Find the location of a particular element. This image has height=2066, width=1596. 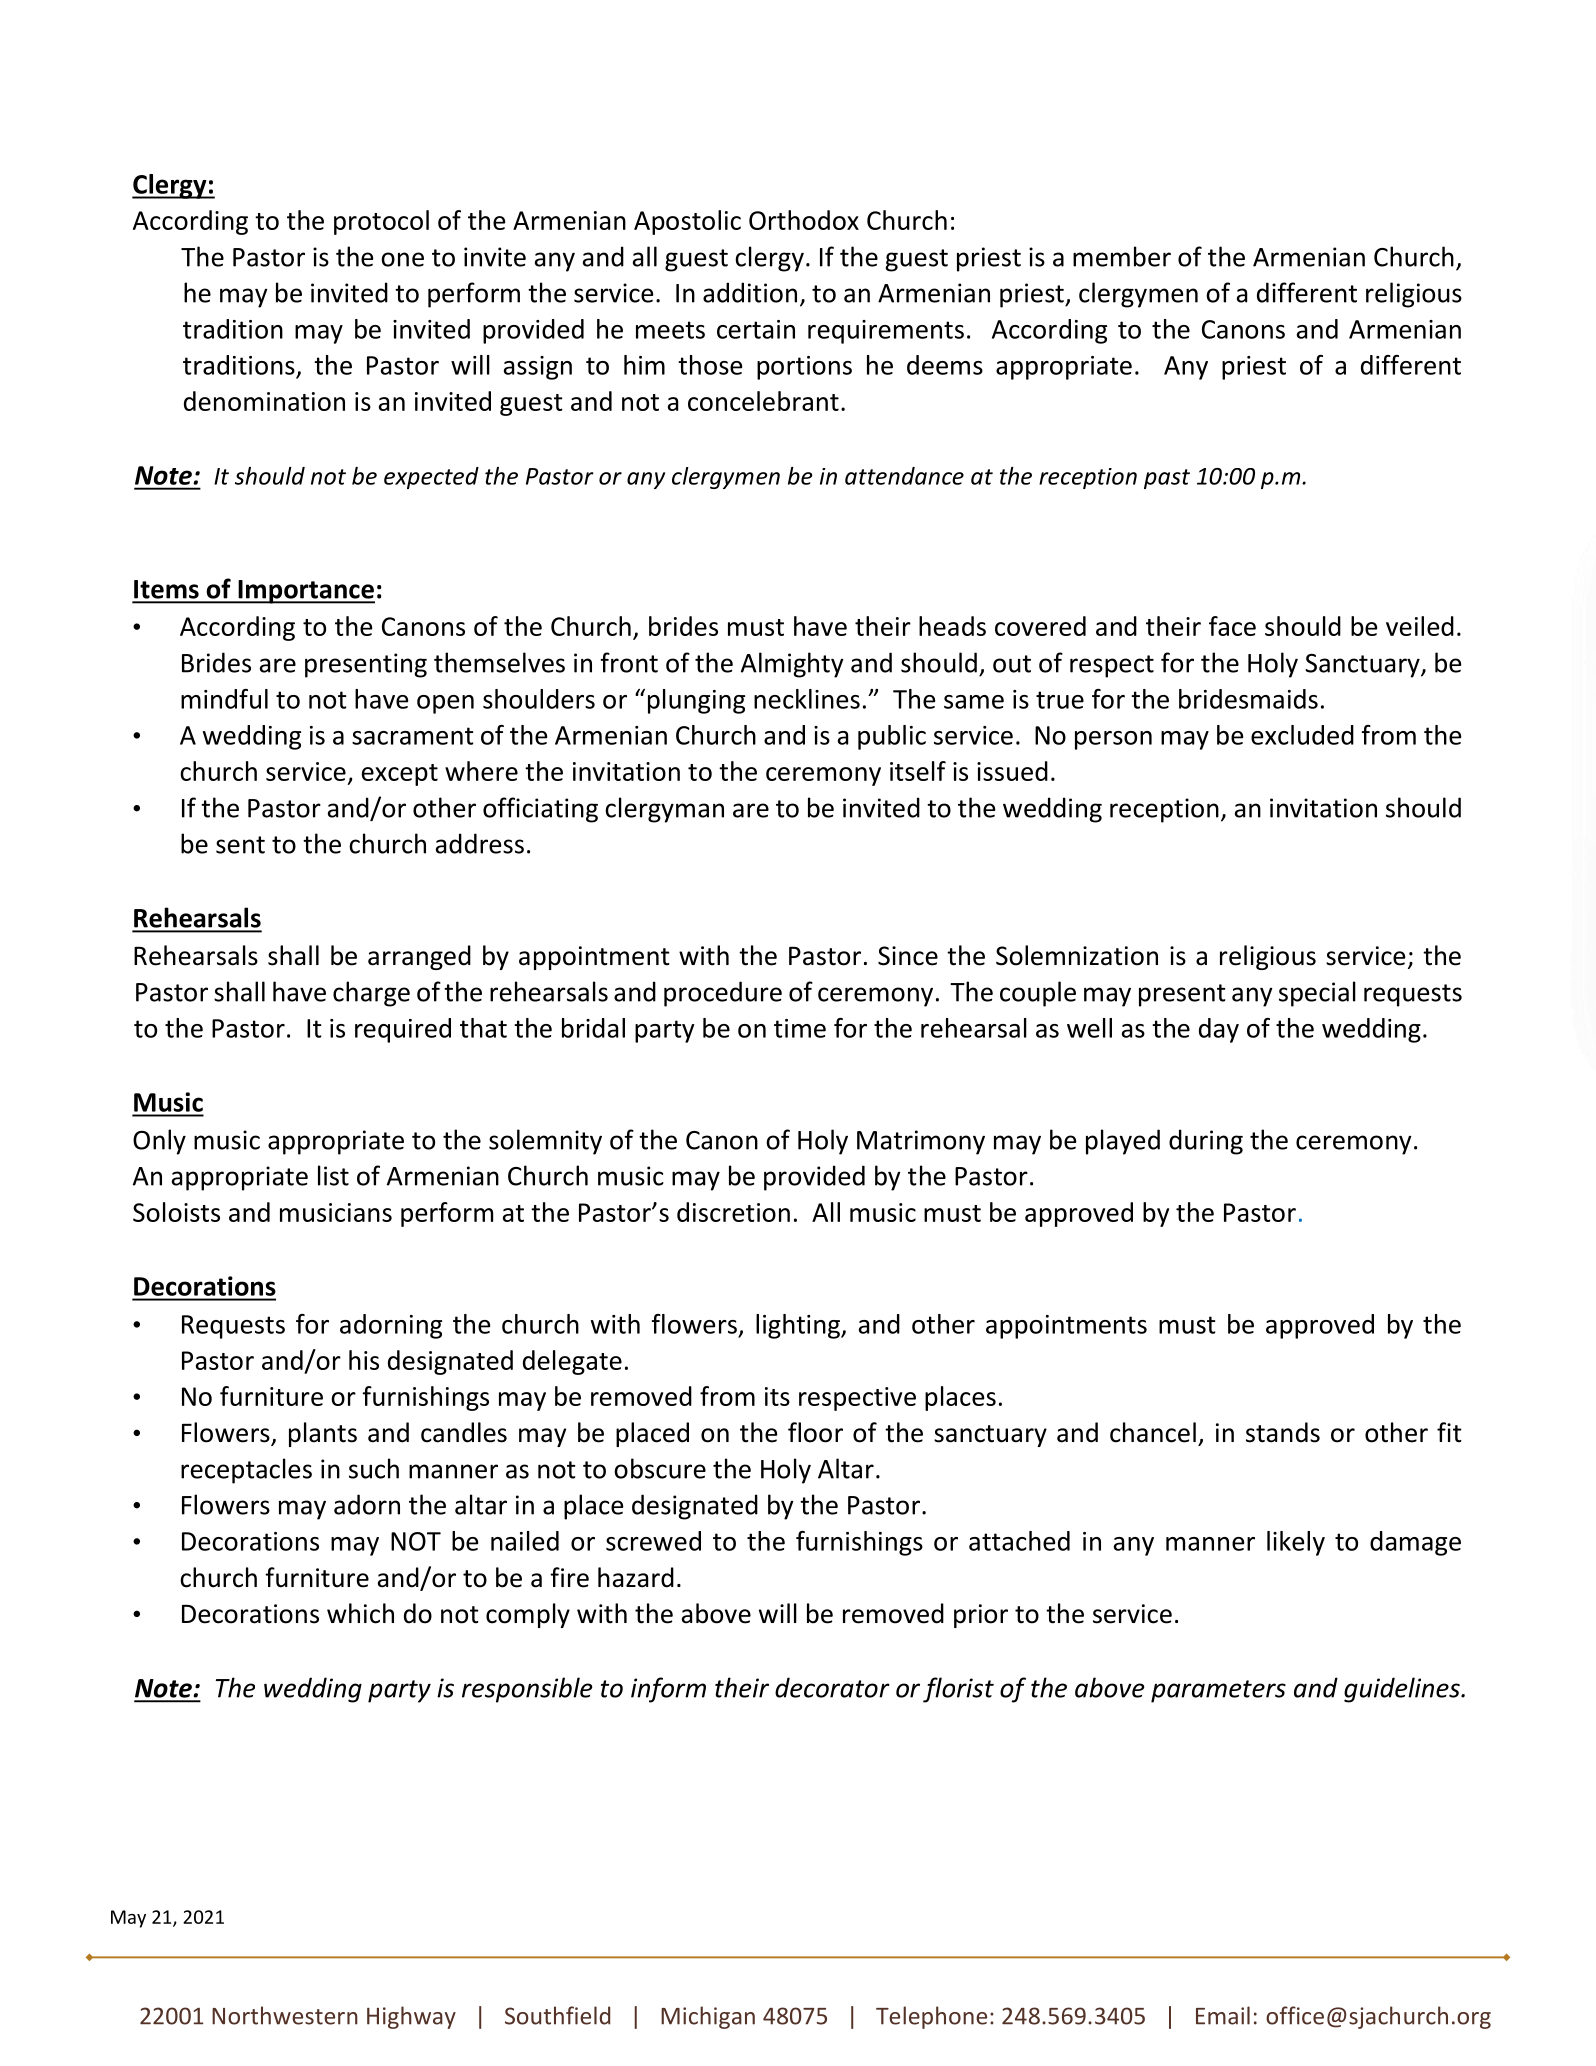

Northwestern is located at coordinates (285, 2015).
